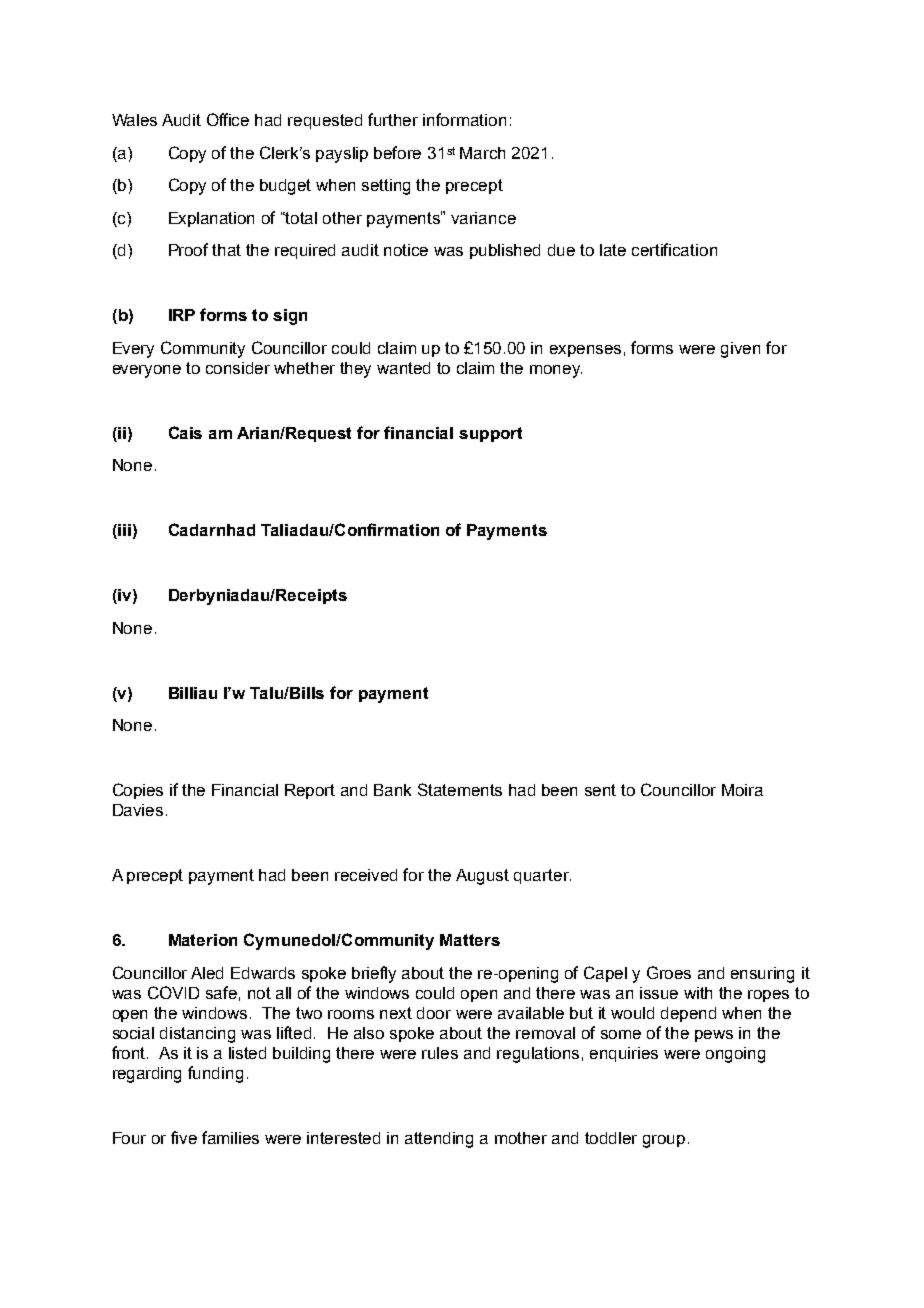  Describe the element at coordinates (482, 153) in the screenshot. I see `March` at that location.
